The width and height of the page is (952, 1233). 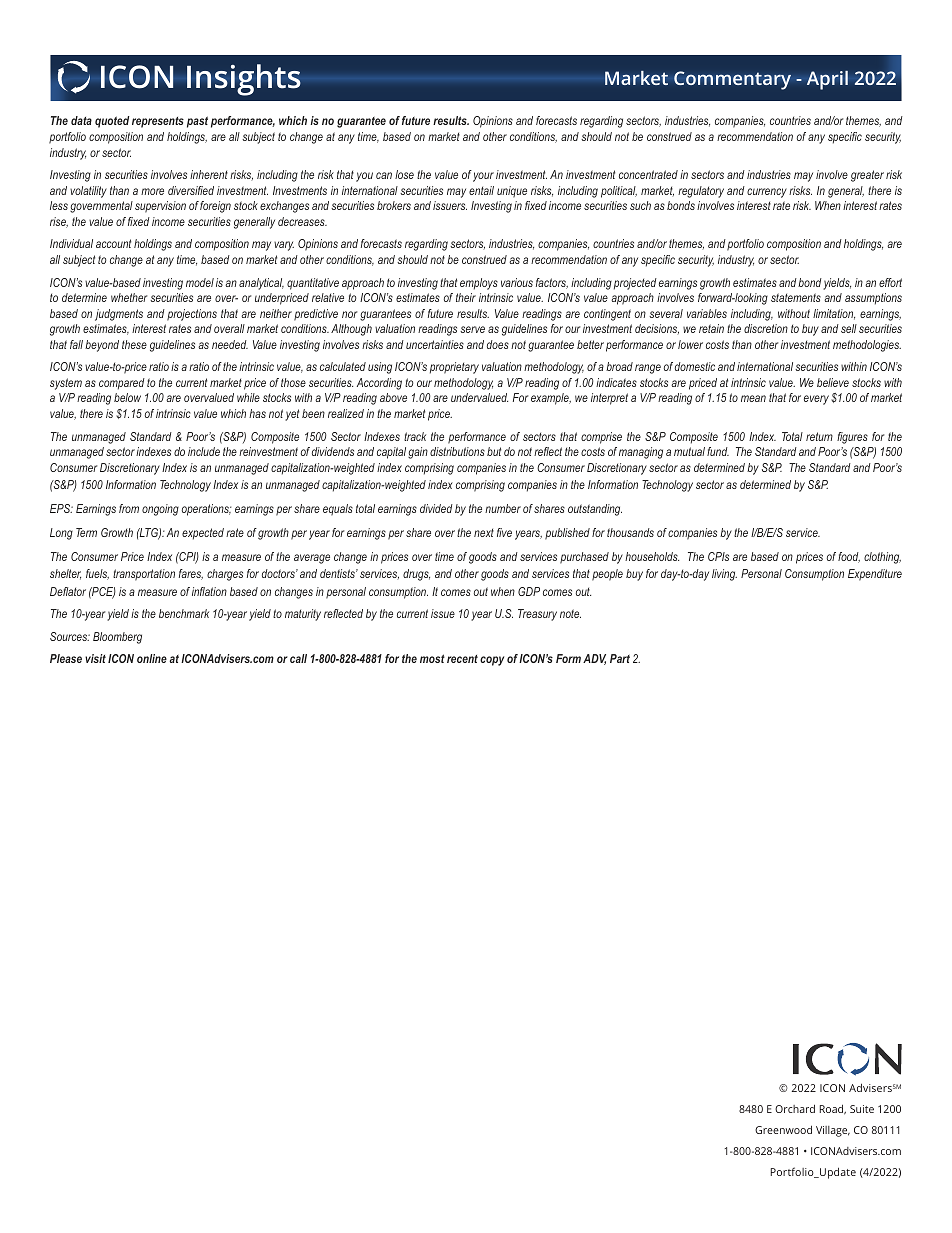 I want to click on April, so click(x=827, y=80).
